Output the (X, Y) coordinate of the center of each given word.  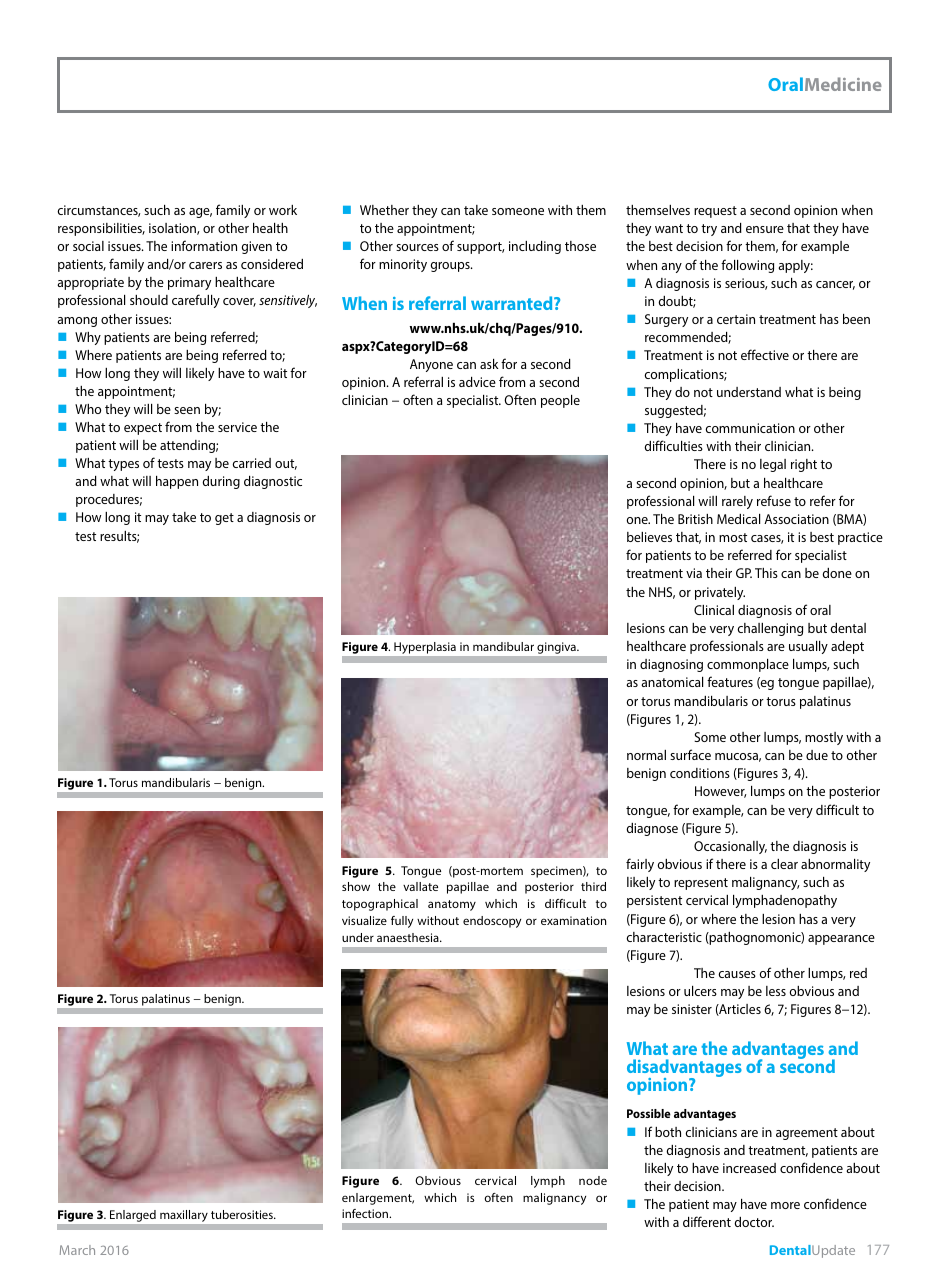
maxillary (184, 1216)
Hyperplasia (425, 648)
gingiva (557, 648)
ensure (765, 229)
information (204, 245)
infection (366, 1213)
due (817, 755)
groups (451, 267)
